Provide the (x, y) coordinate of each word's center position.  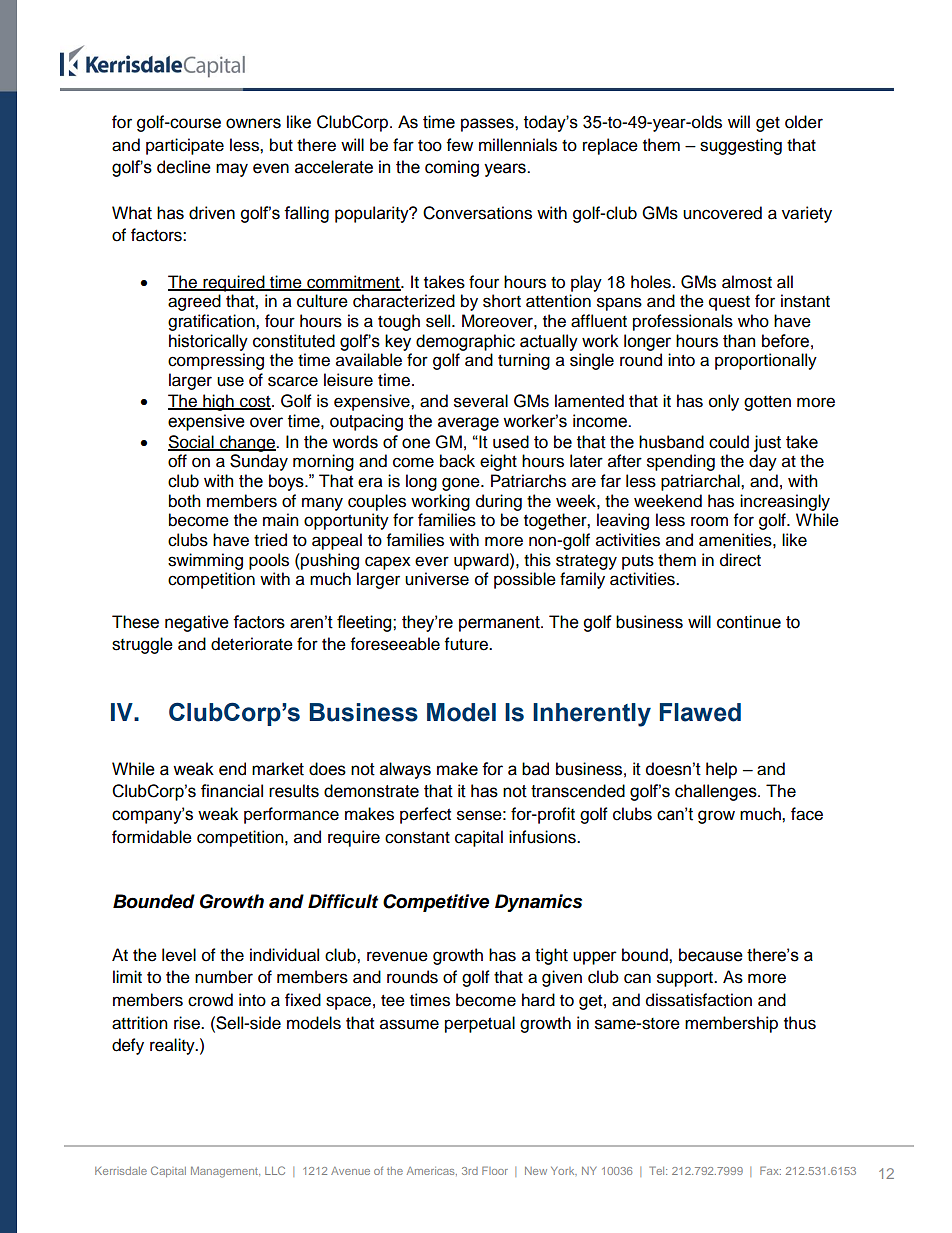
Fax (770, 1170)
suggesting (741, 146)
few (460, 145)
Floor (495, 1170)
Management (225, 1172)
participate (185, 146)
